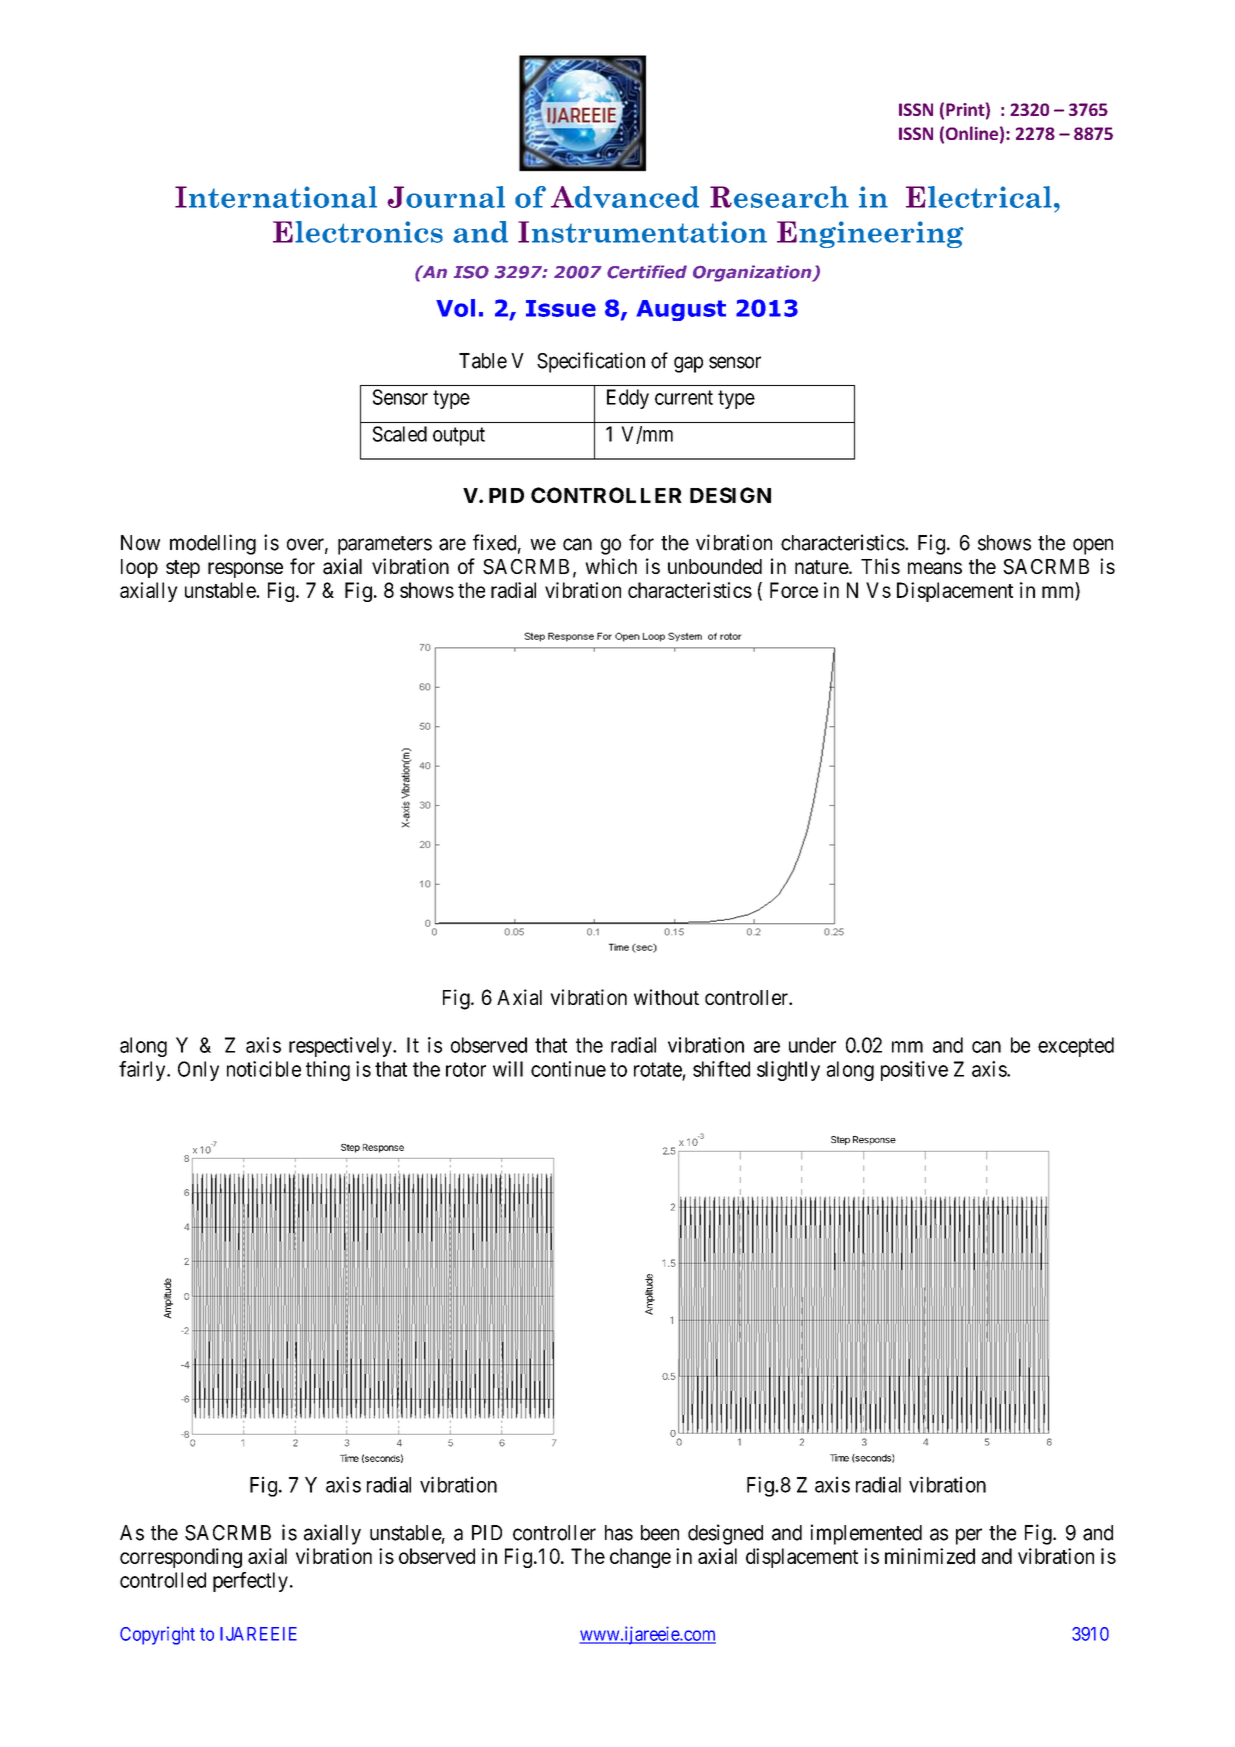 Image resolution: width=1235 pixels, height=1747 pixels. I want to click on means, so click(935, 568).
